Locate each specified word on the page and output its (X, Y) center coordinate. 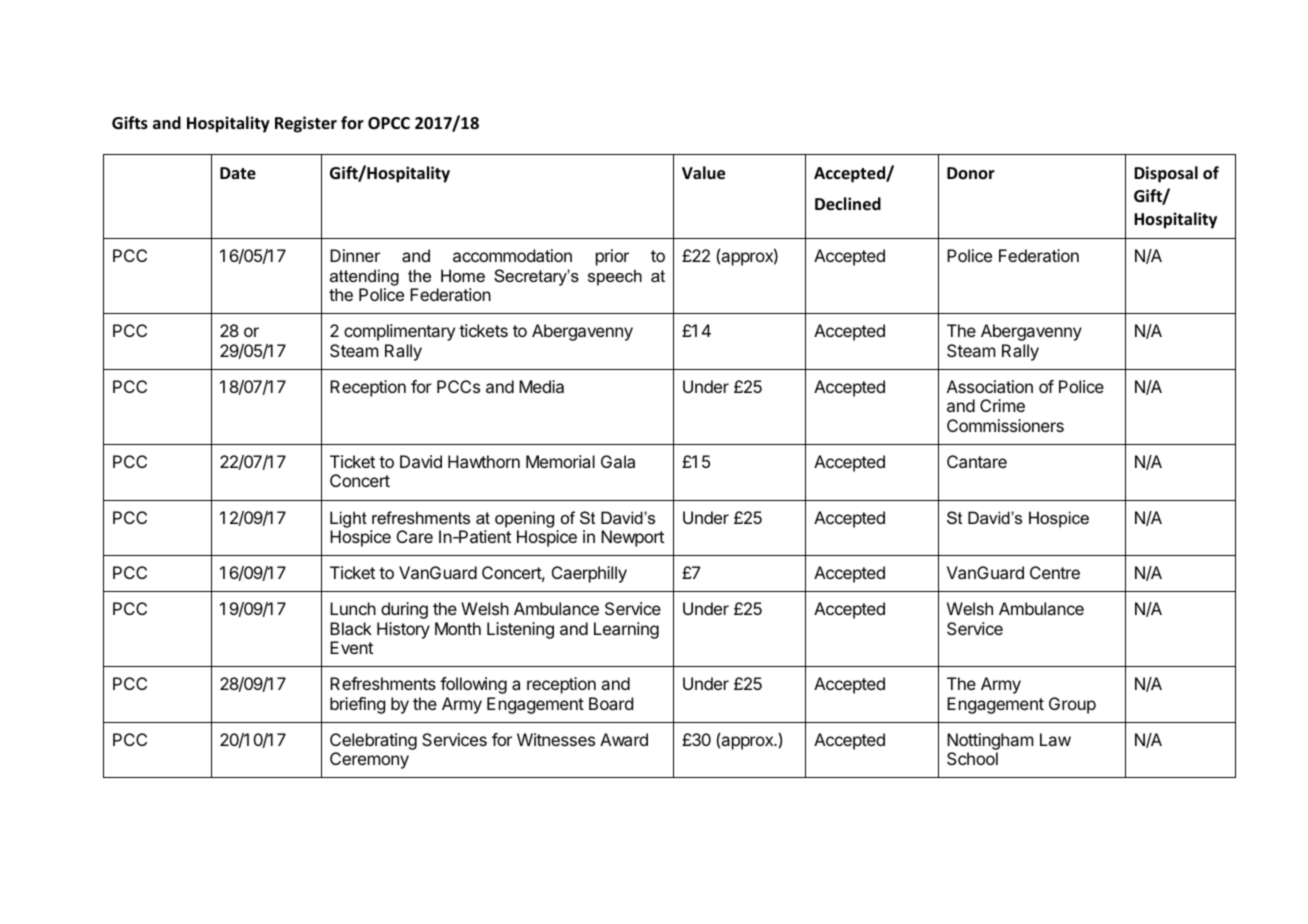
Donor (971, 173)
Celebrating (373, 743)
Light (348, 519)
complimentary (399, 332)
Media (541, 386)
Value (703, 173)
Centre (1055, 572)
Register (306, 124)
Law (1055, 739)
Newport (632, 538)
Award (624, 739)
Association (990, 386)
